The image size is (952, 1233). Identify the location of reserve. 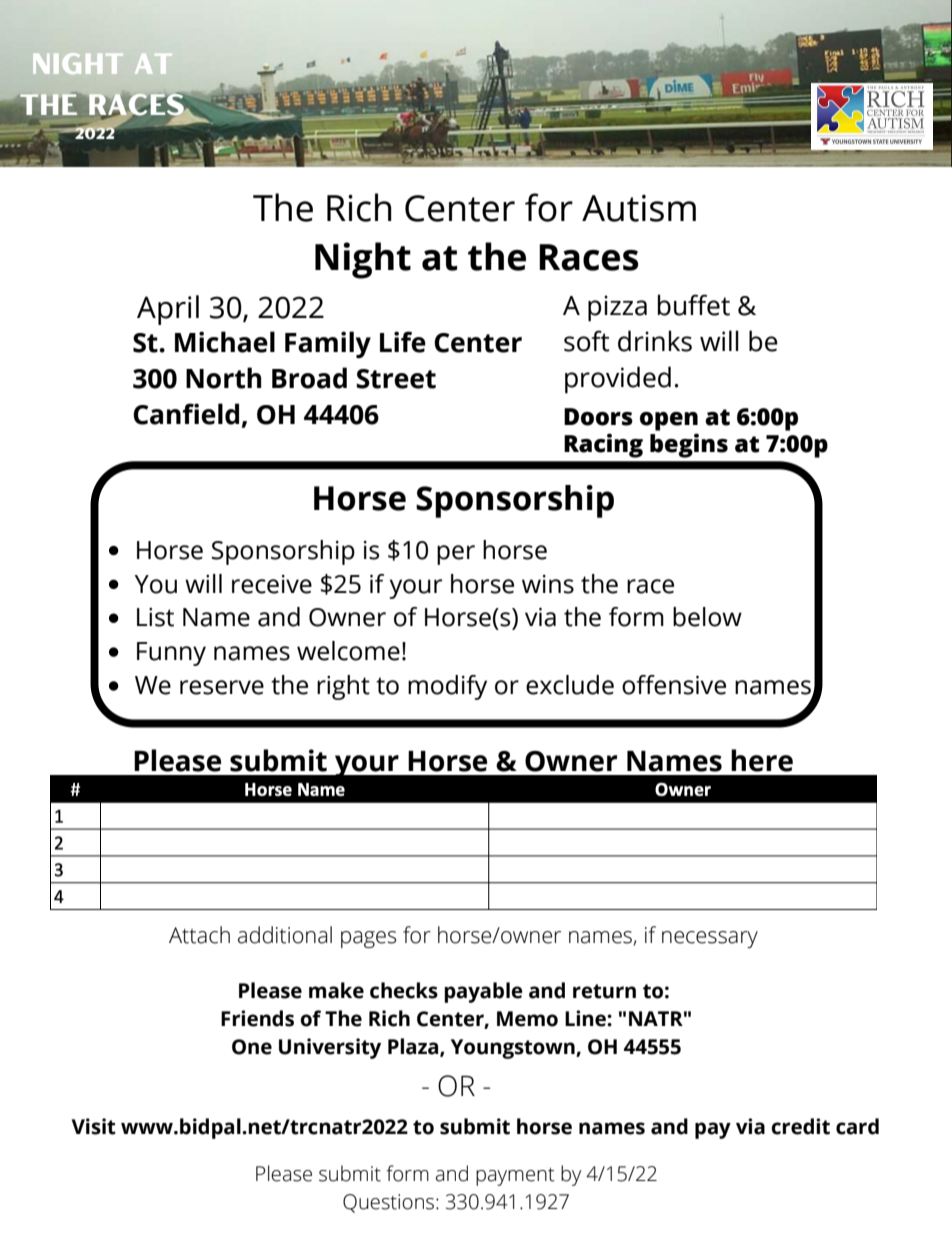
(222, 687).
